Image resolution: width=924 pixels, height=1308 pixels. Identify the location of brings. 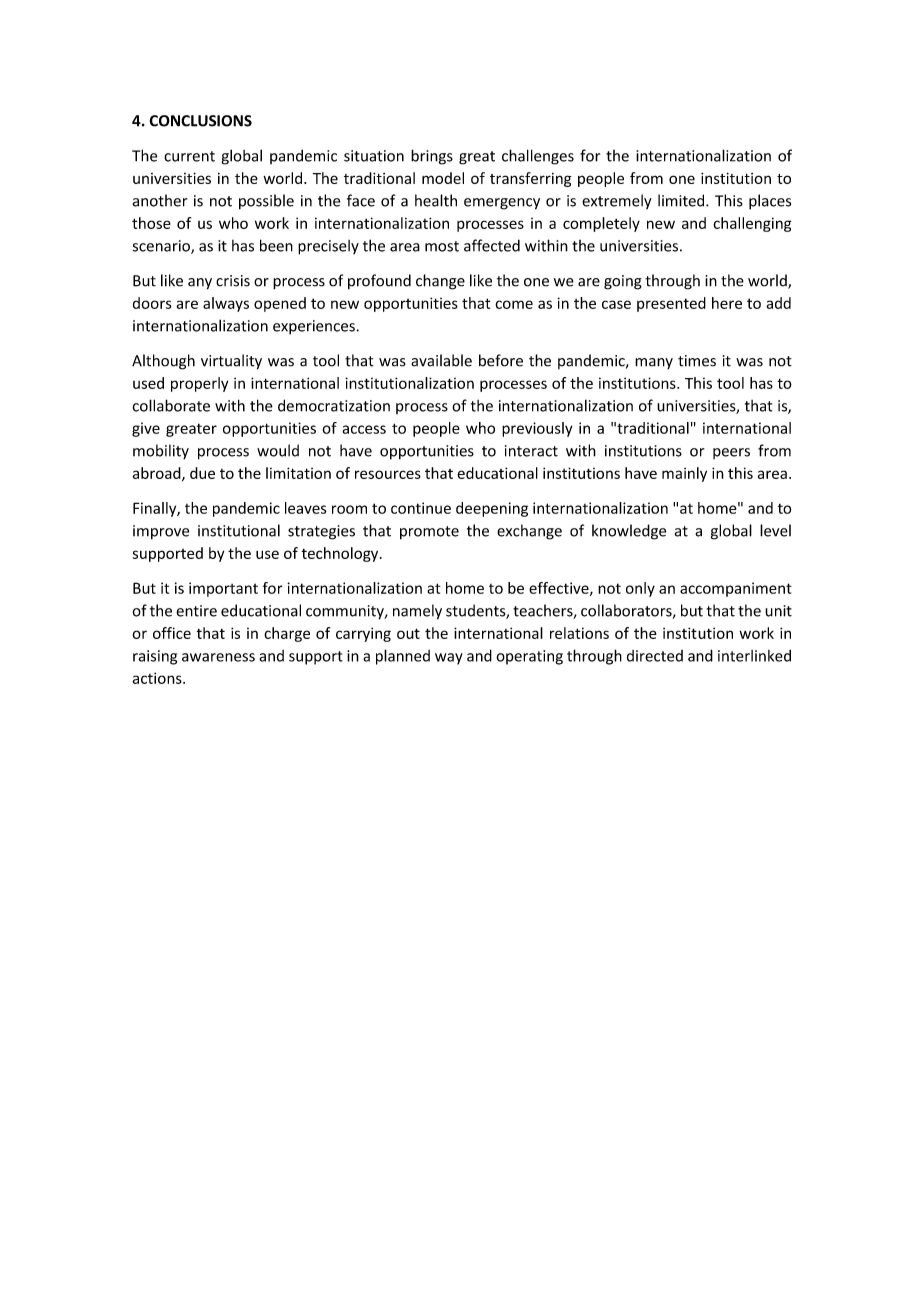
(432, 157).
